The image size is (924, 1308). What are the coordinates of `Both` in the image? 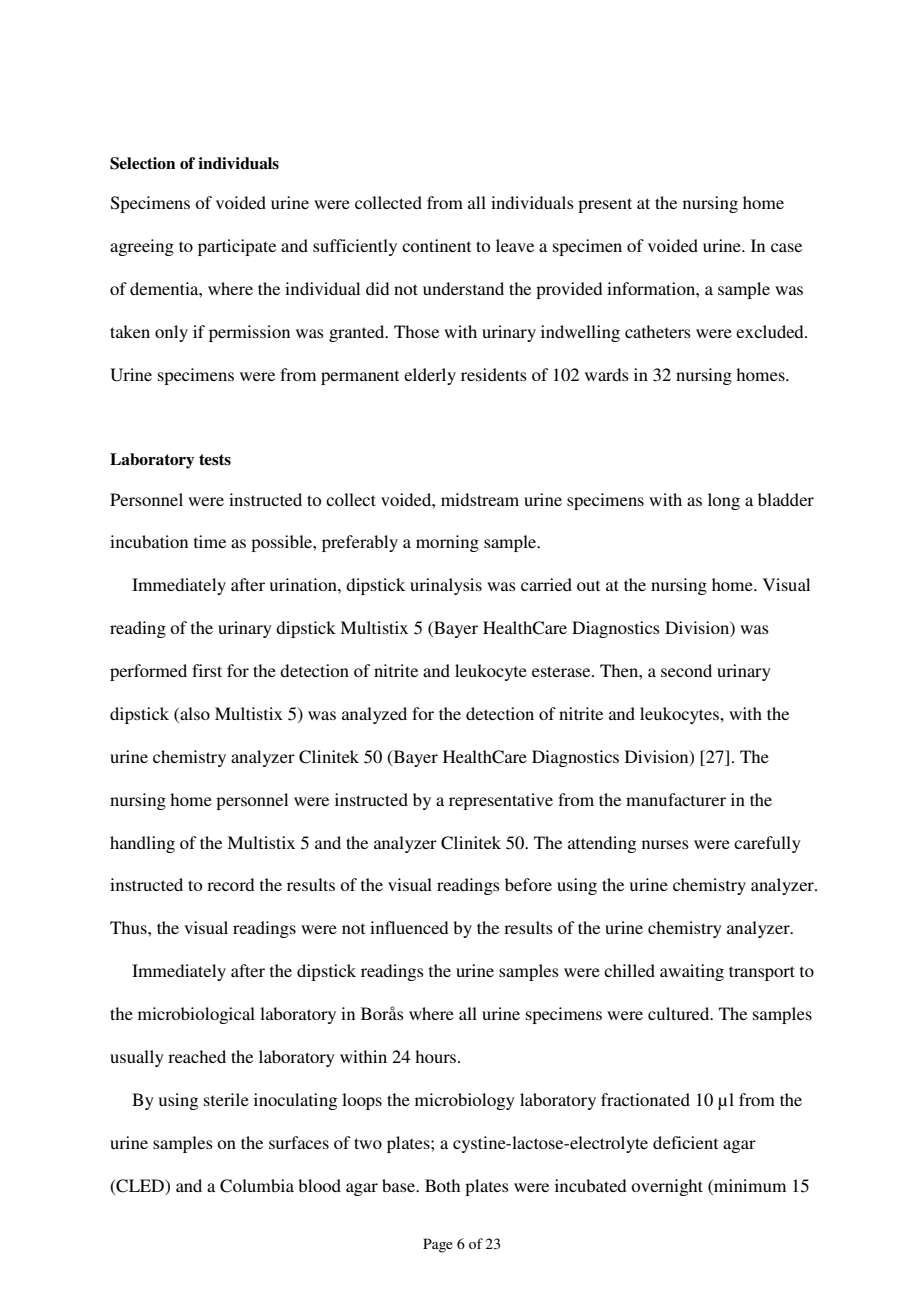 It's located at (442, 1185).
